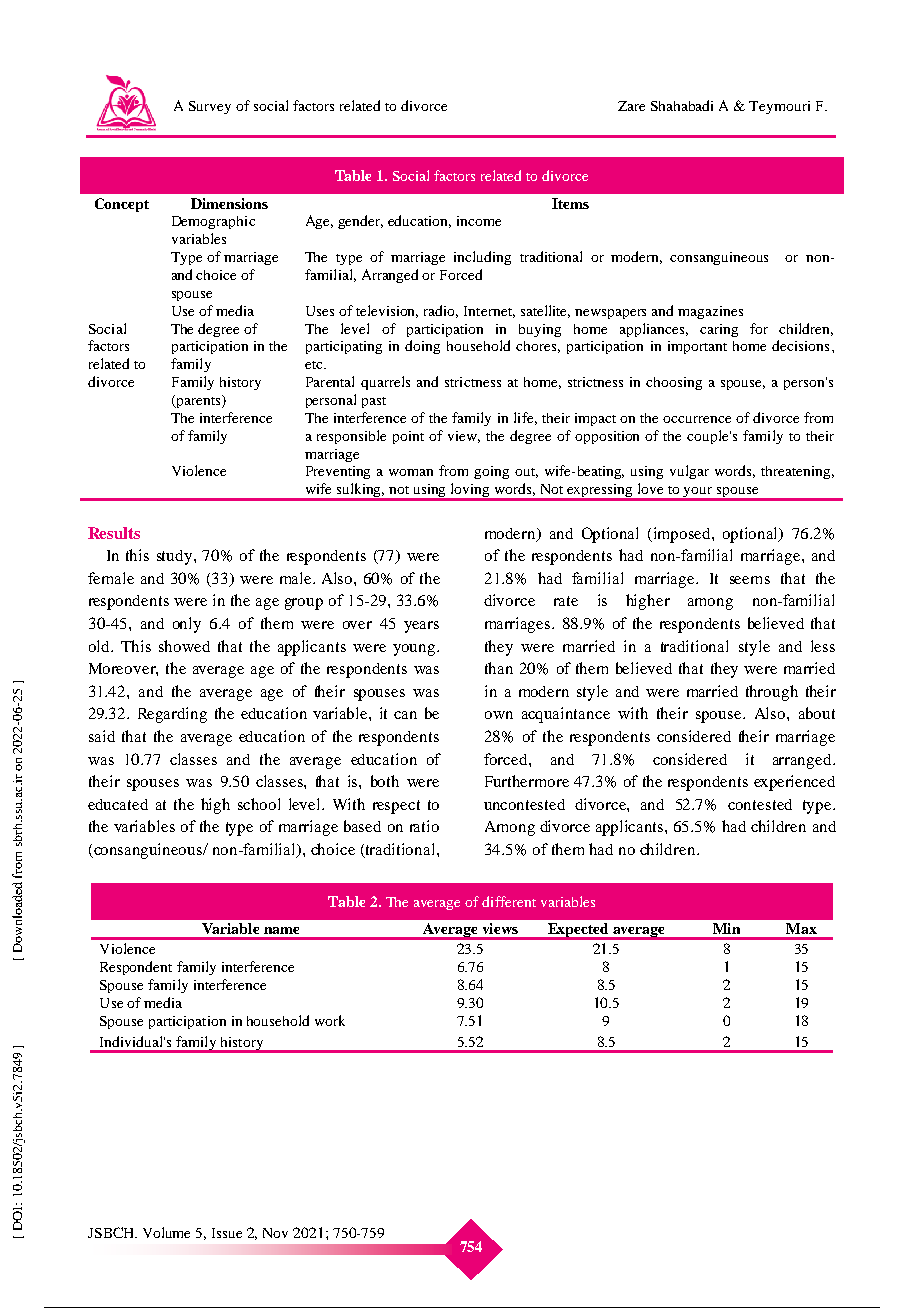 This document has width=924, height=1308. I want to click on study, so click(176, 557).
